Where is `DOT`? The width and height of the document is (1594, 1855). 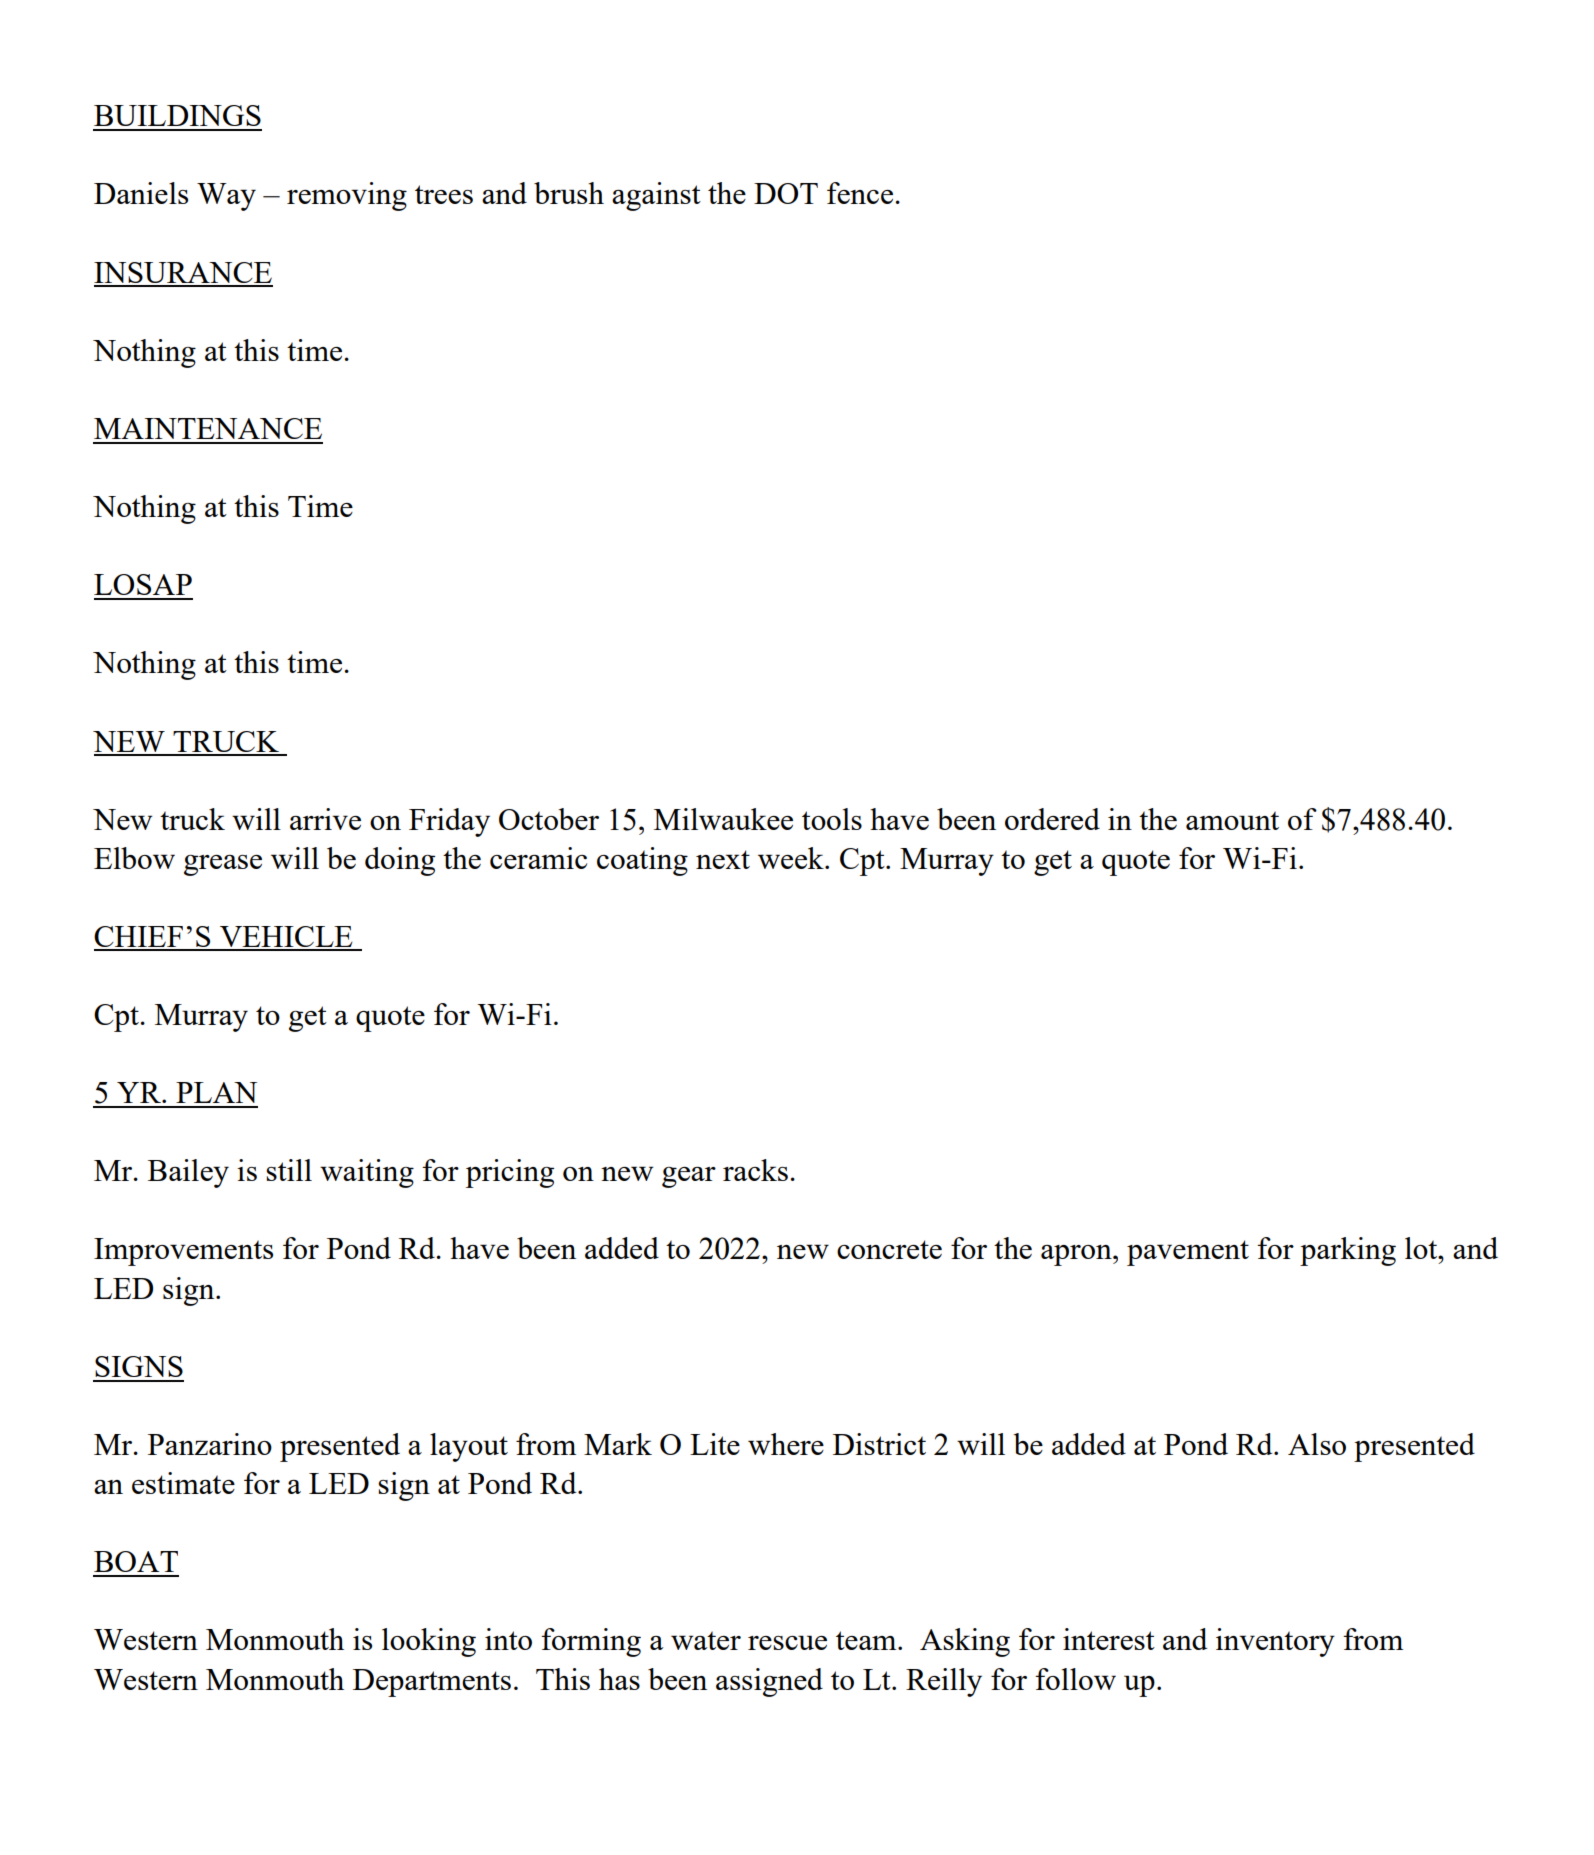
DOT is located at coordinates (786, 193).
